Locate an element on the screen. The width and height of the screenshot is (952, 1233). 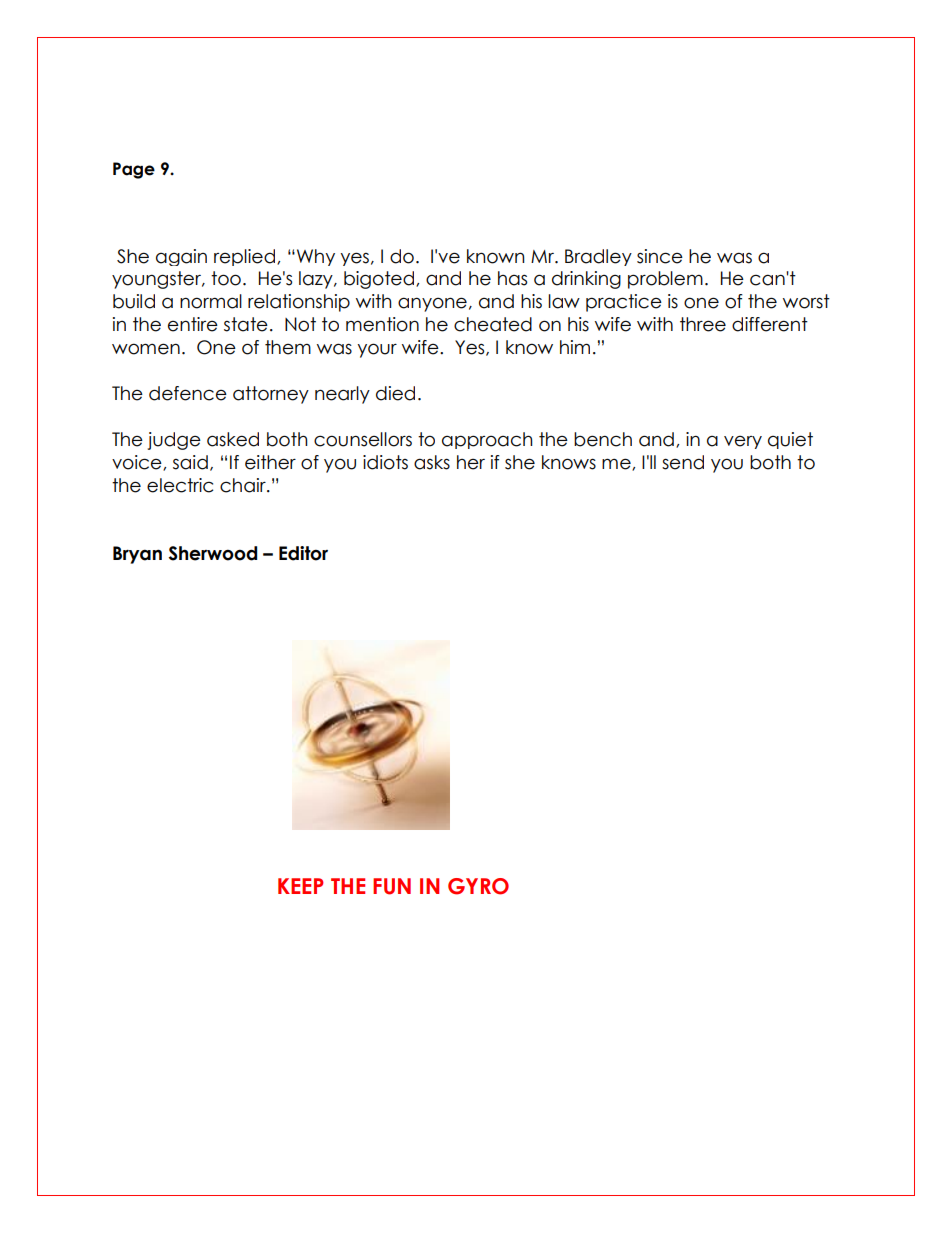
FUN is located at coordinates (392, 886).
